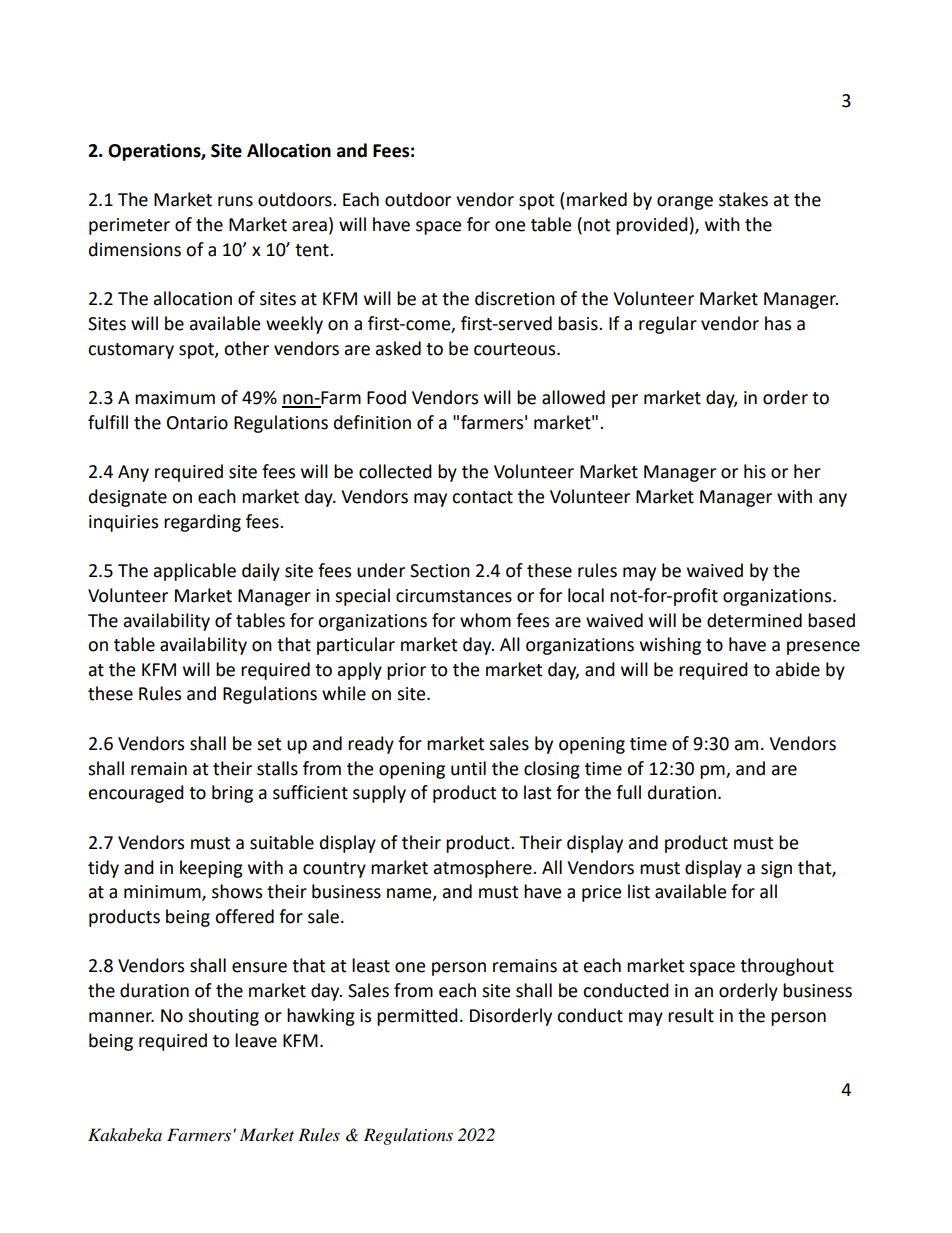 The image size is (952, 1233). I want to click on shouting, so click(223, 1017).
